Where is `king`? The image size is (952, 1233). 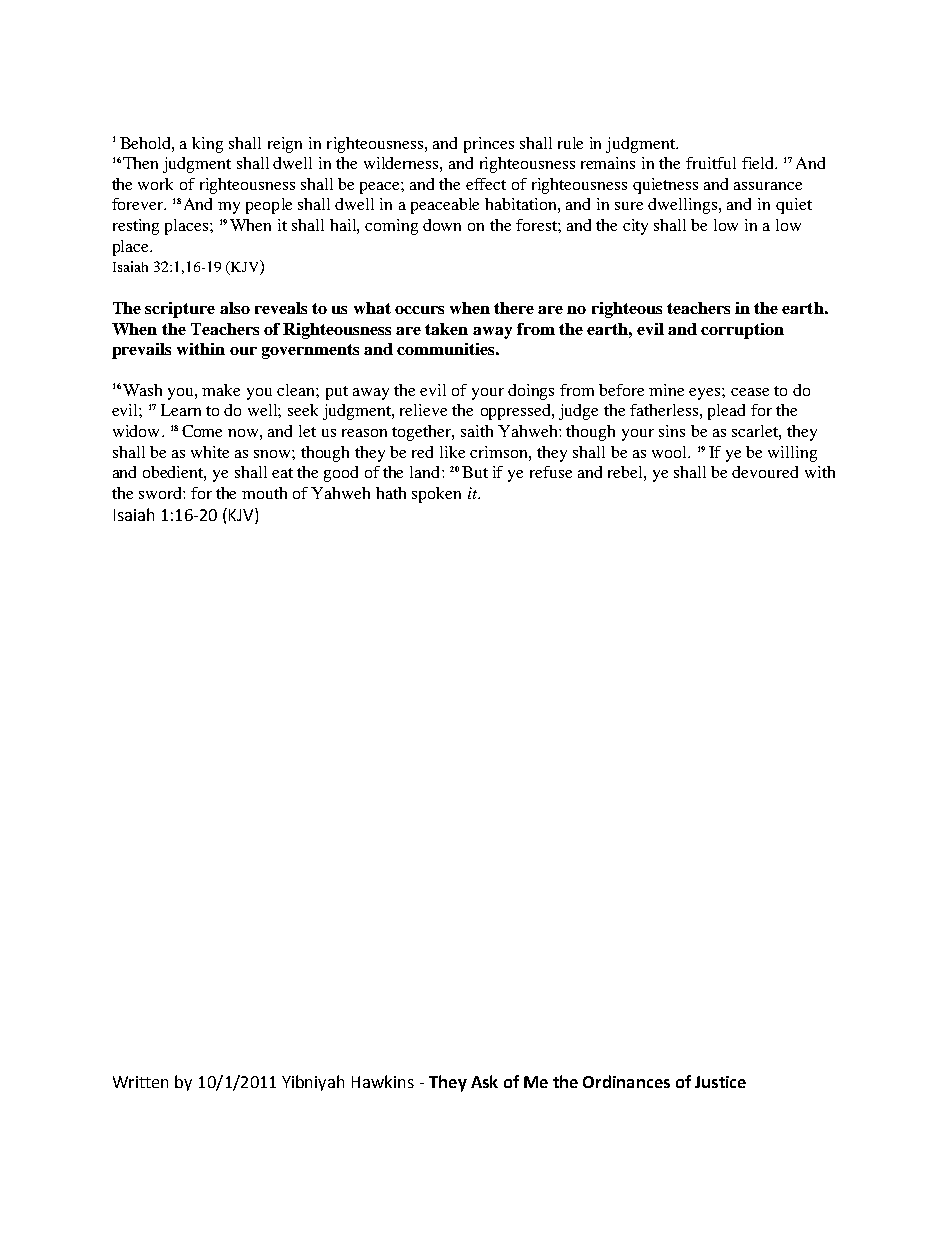
king is located at coordinates (207, 145).
